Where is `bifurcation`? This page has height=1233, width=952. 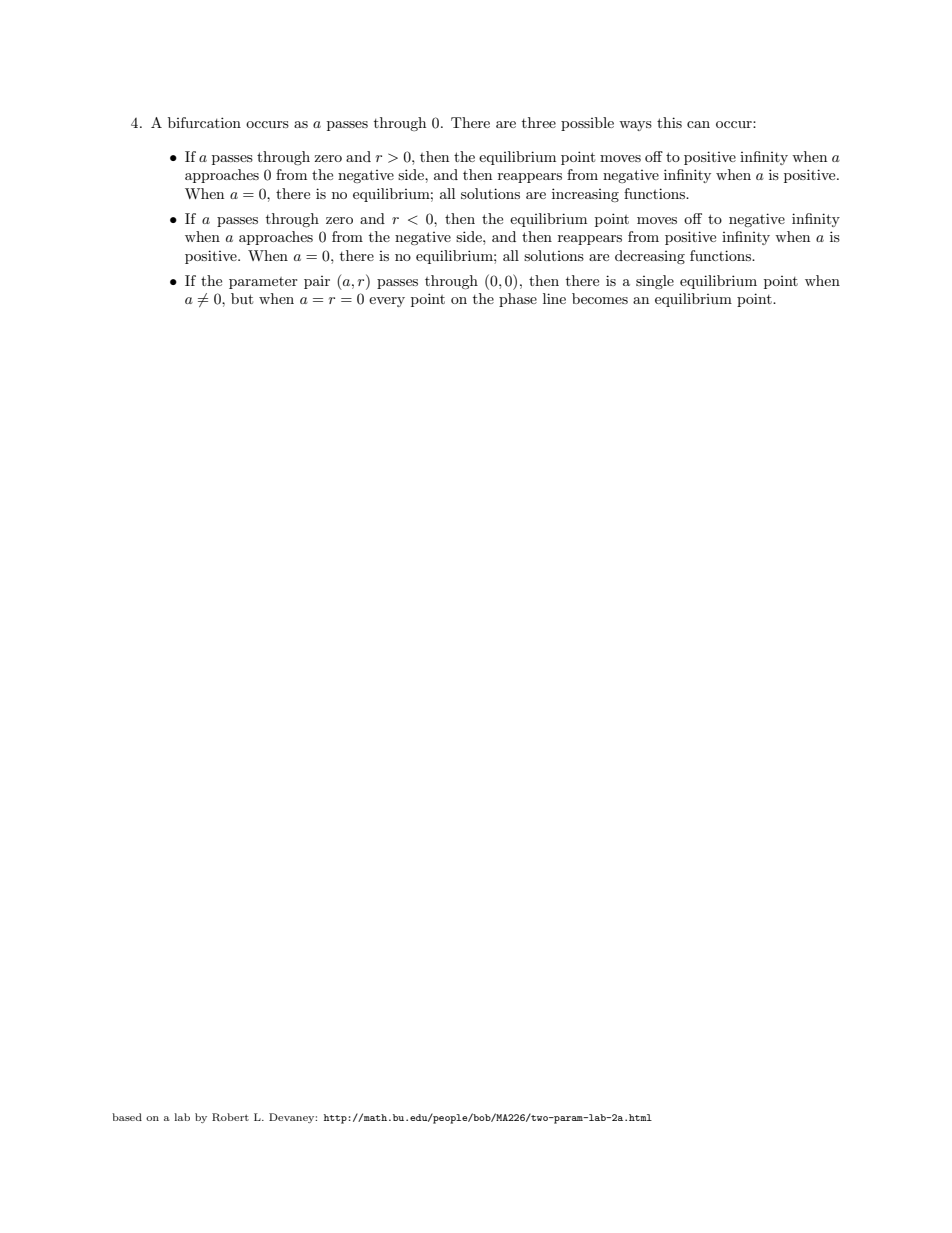 bifurcation is located at coordinates (204, 122).
